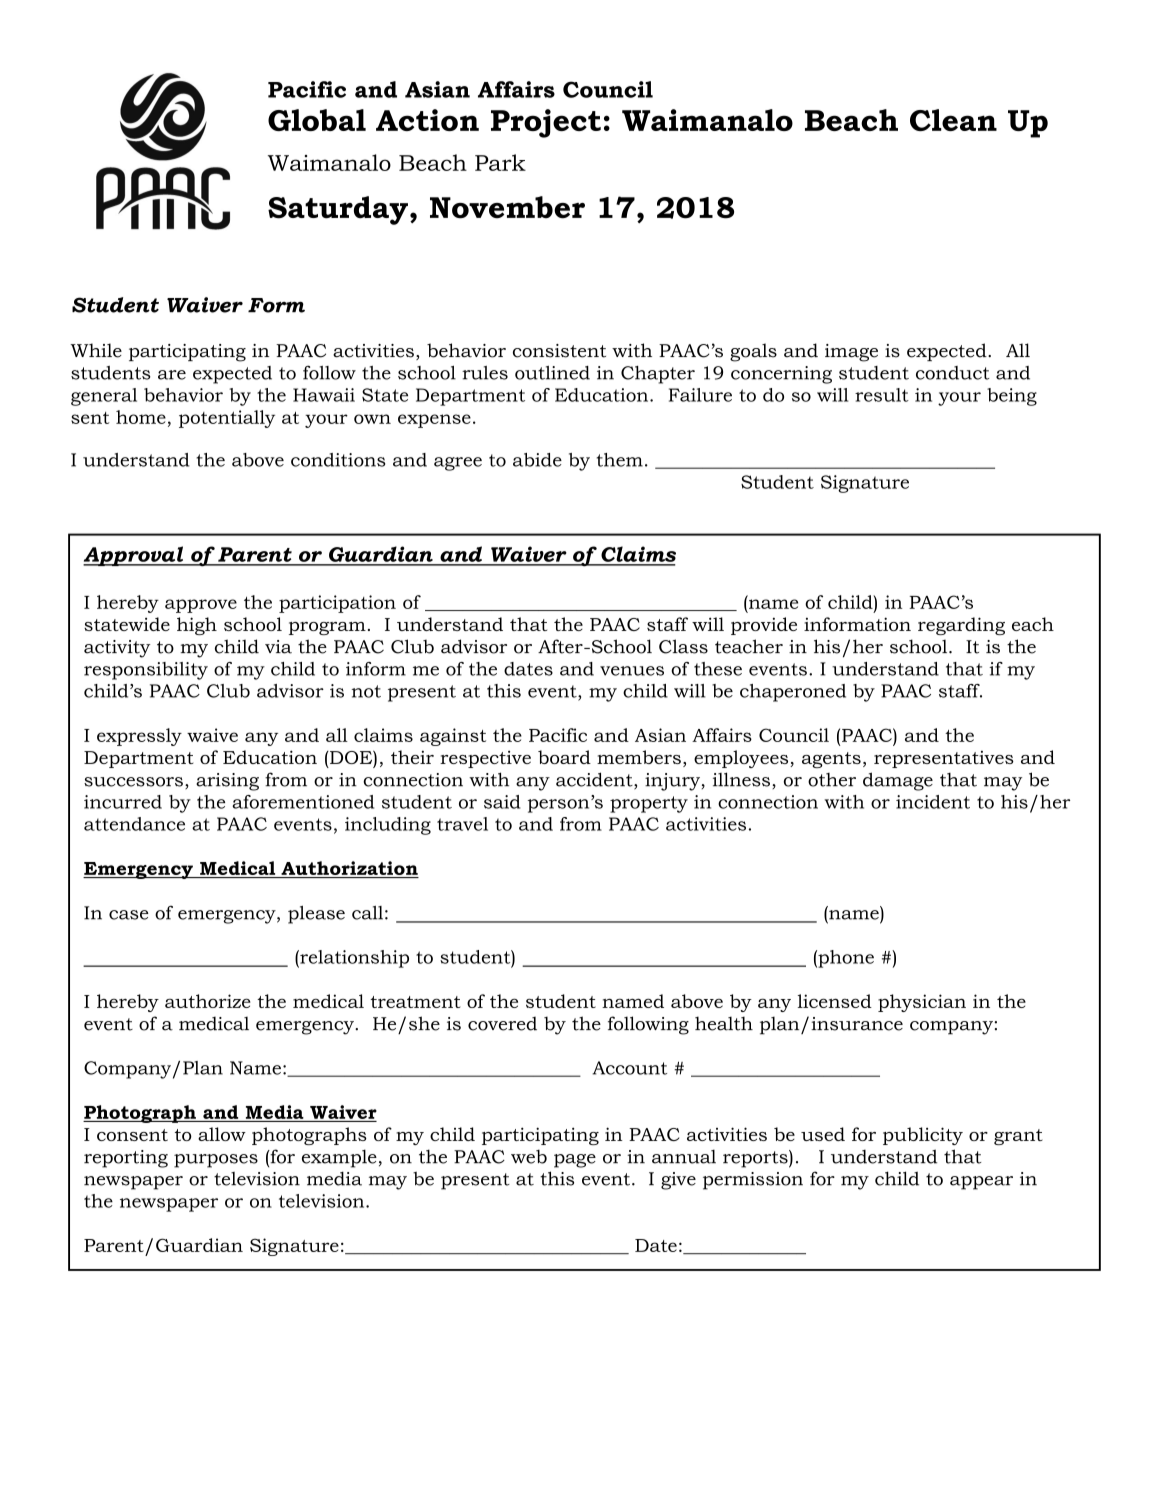 This screenshot has width=1156, height=1496. I want to click on abide, so click(537, 460).
